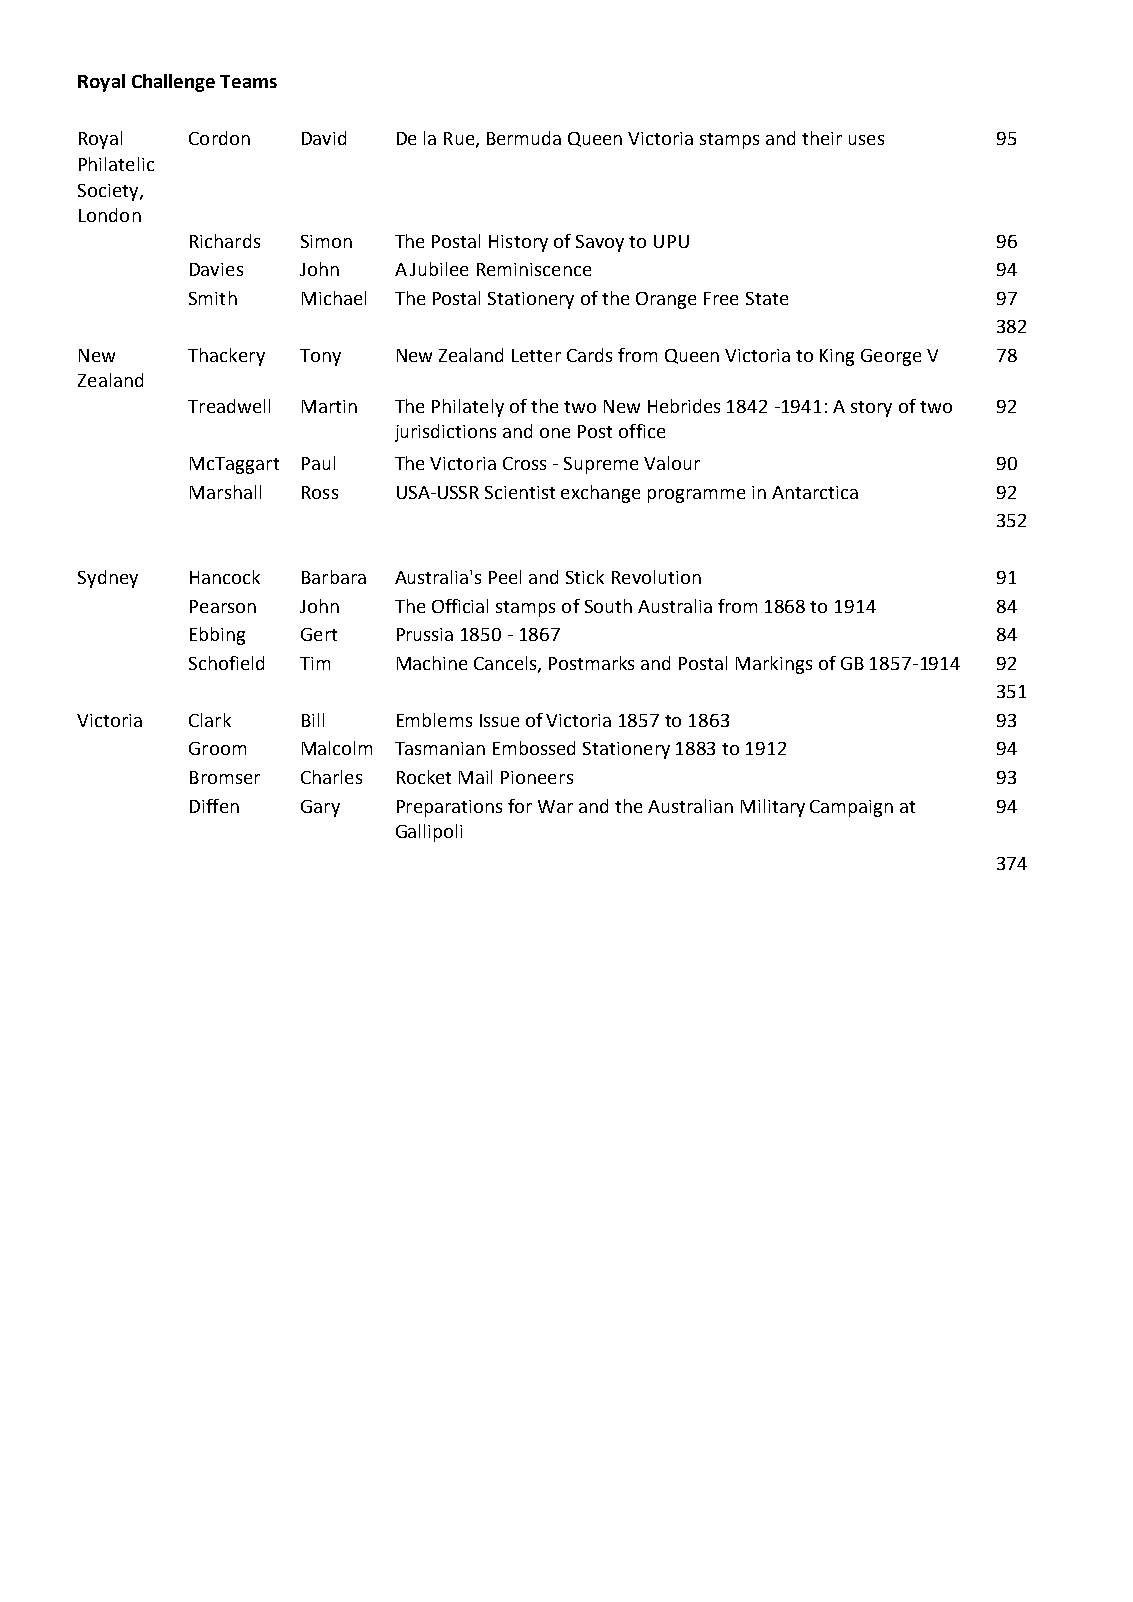  I want to click on Official, so click(460, 606).
